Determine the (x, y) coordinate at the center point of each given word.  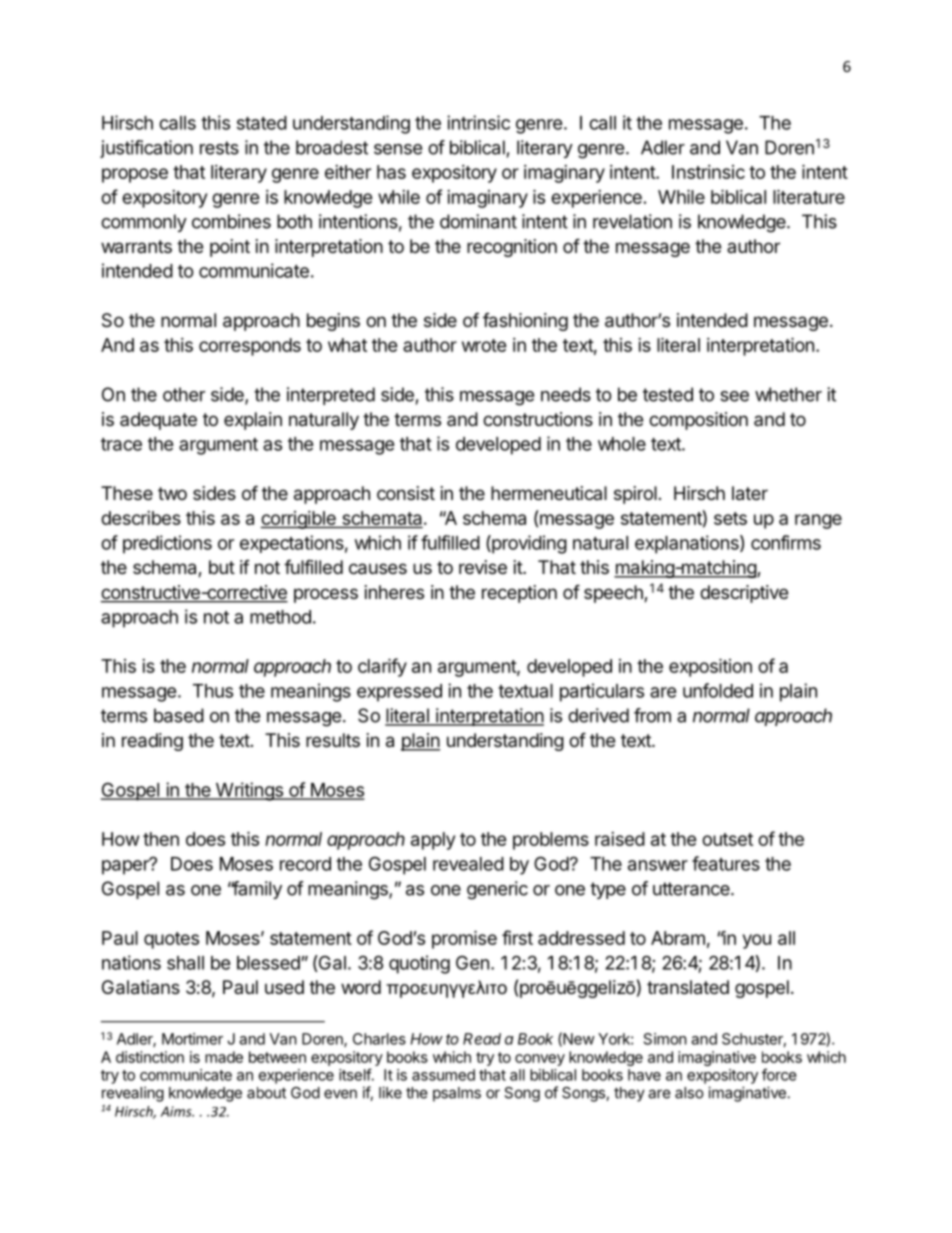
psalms (457, 1094)
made (224, 1057)
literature (809, 196)
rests (219, 148)
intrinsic (478, 122)
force (779, 1074)
